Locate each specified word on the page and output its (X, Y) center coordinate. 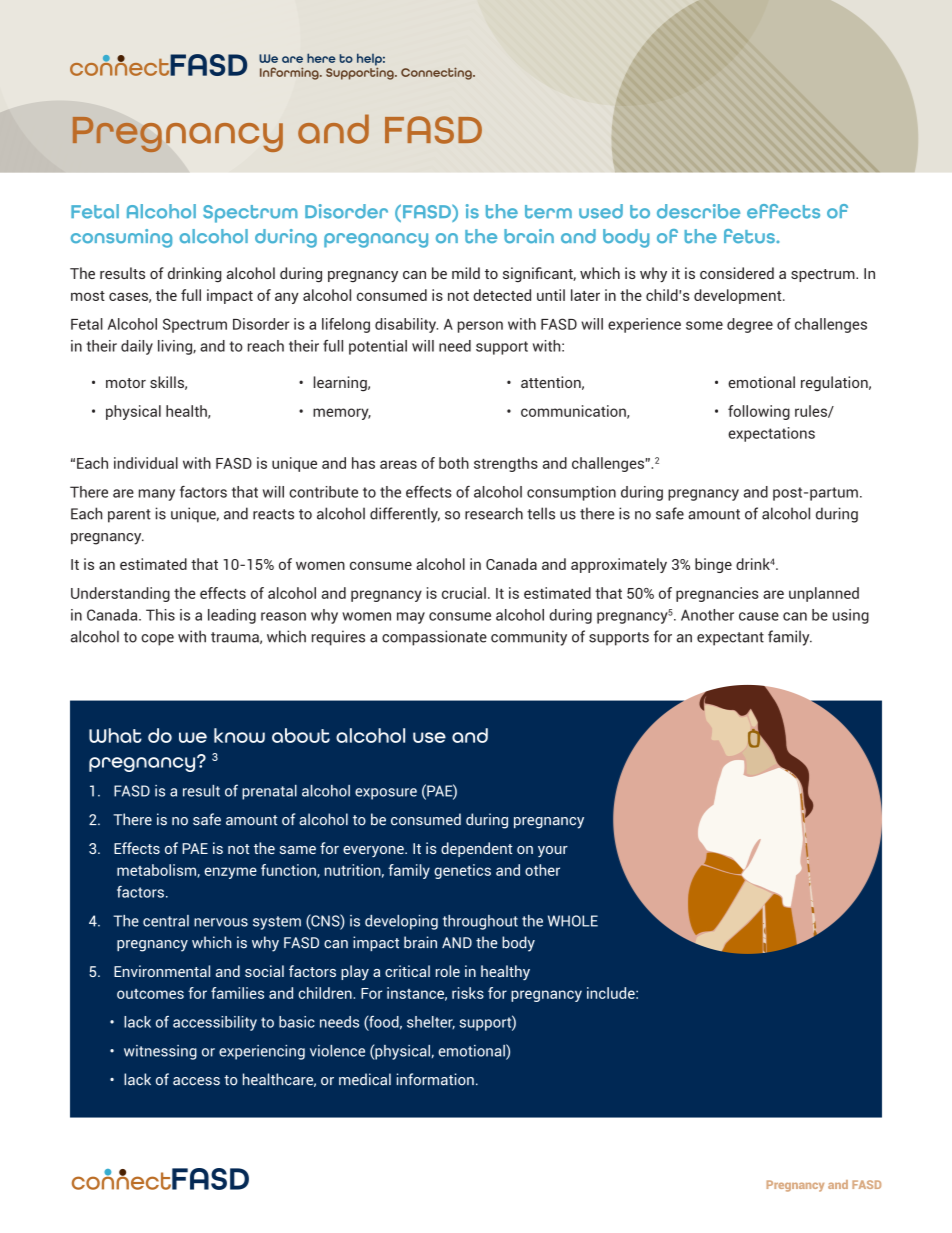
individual (146, 463)
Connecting (437, 73)
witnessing (160, 1052)
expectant (730, 639)
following (759, 412)
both (454, 463)
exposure (386, 794)
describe (698, 211)
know (239, 735)
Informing (290, 73)
